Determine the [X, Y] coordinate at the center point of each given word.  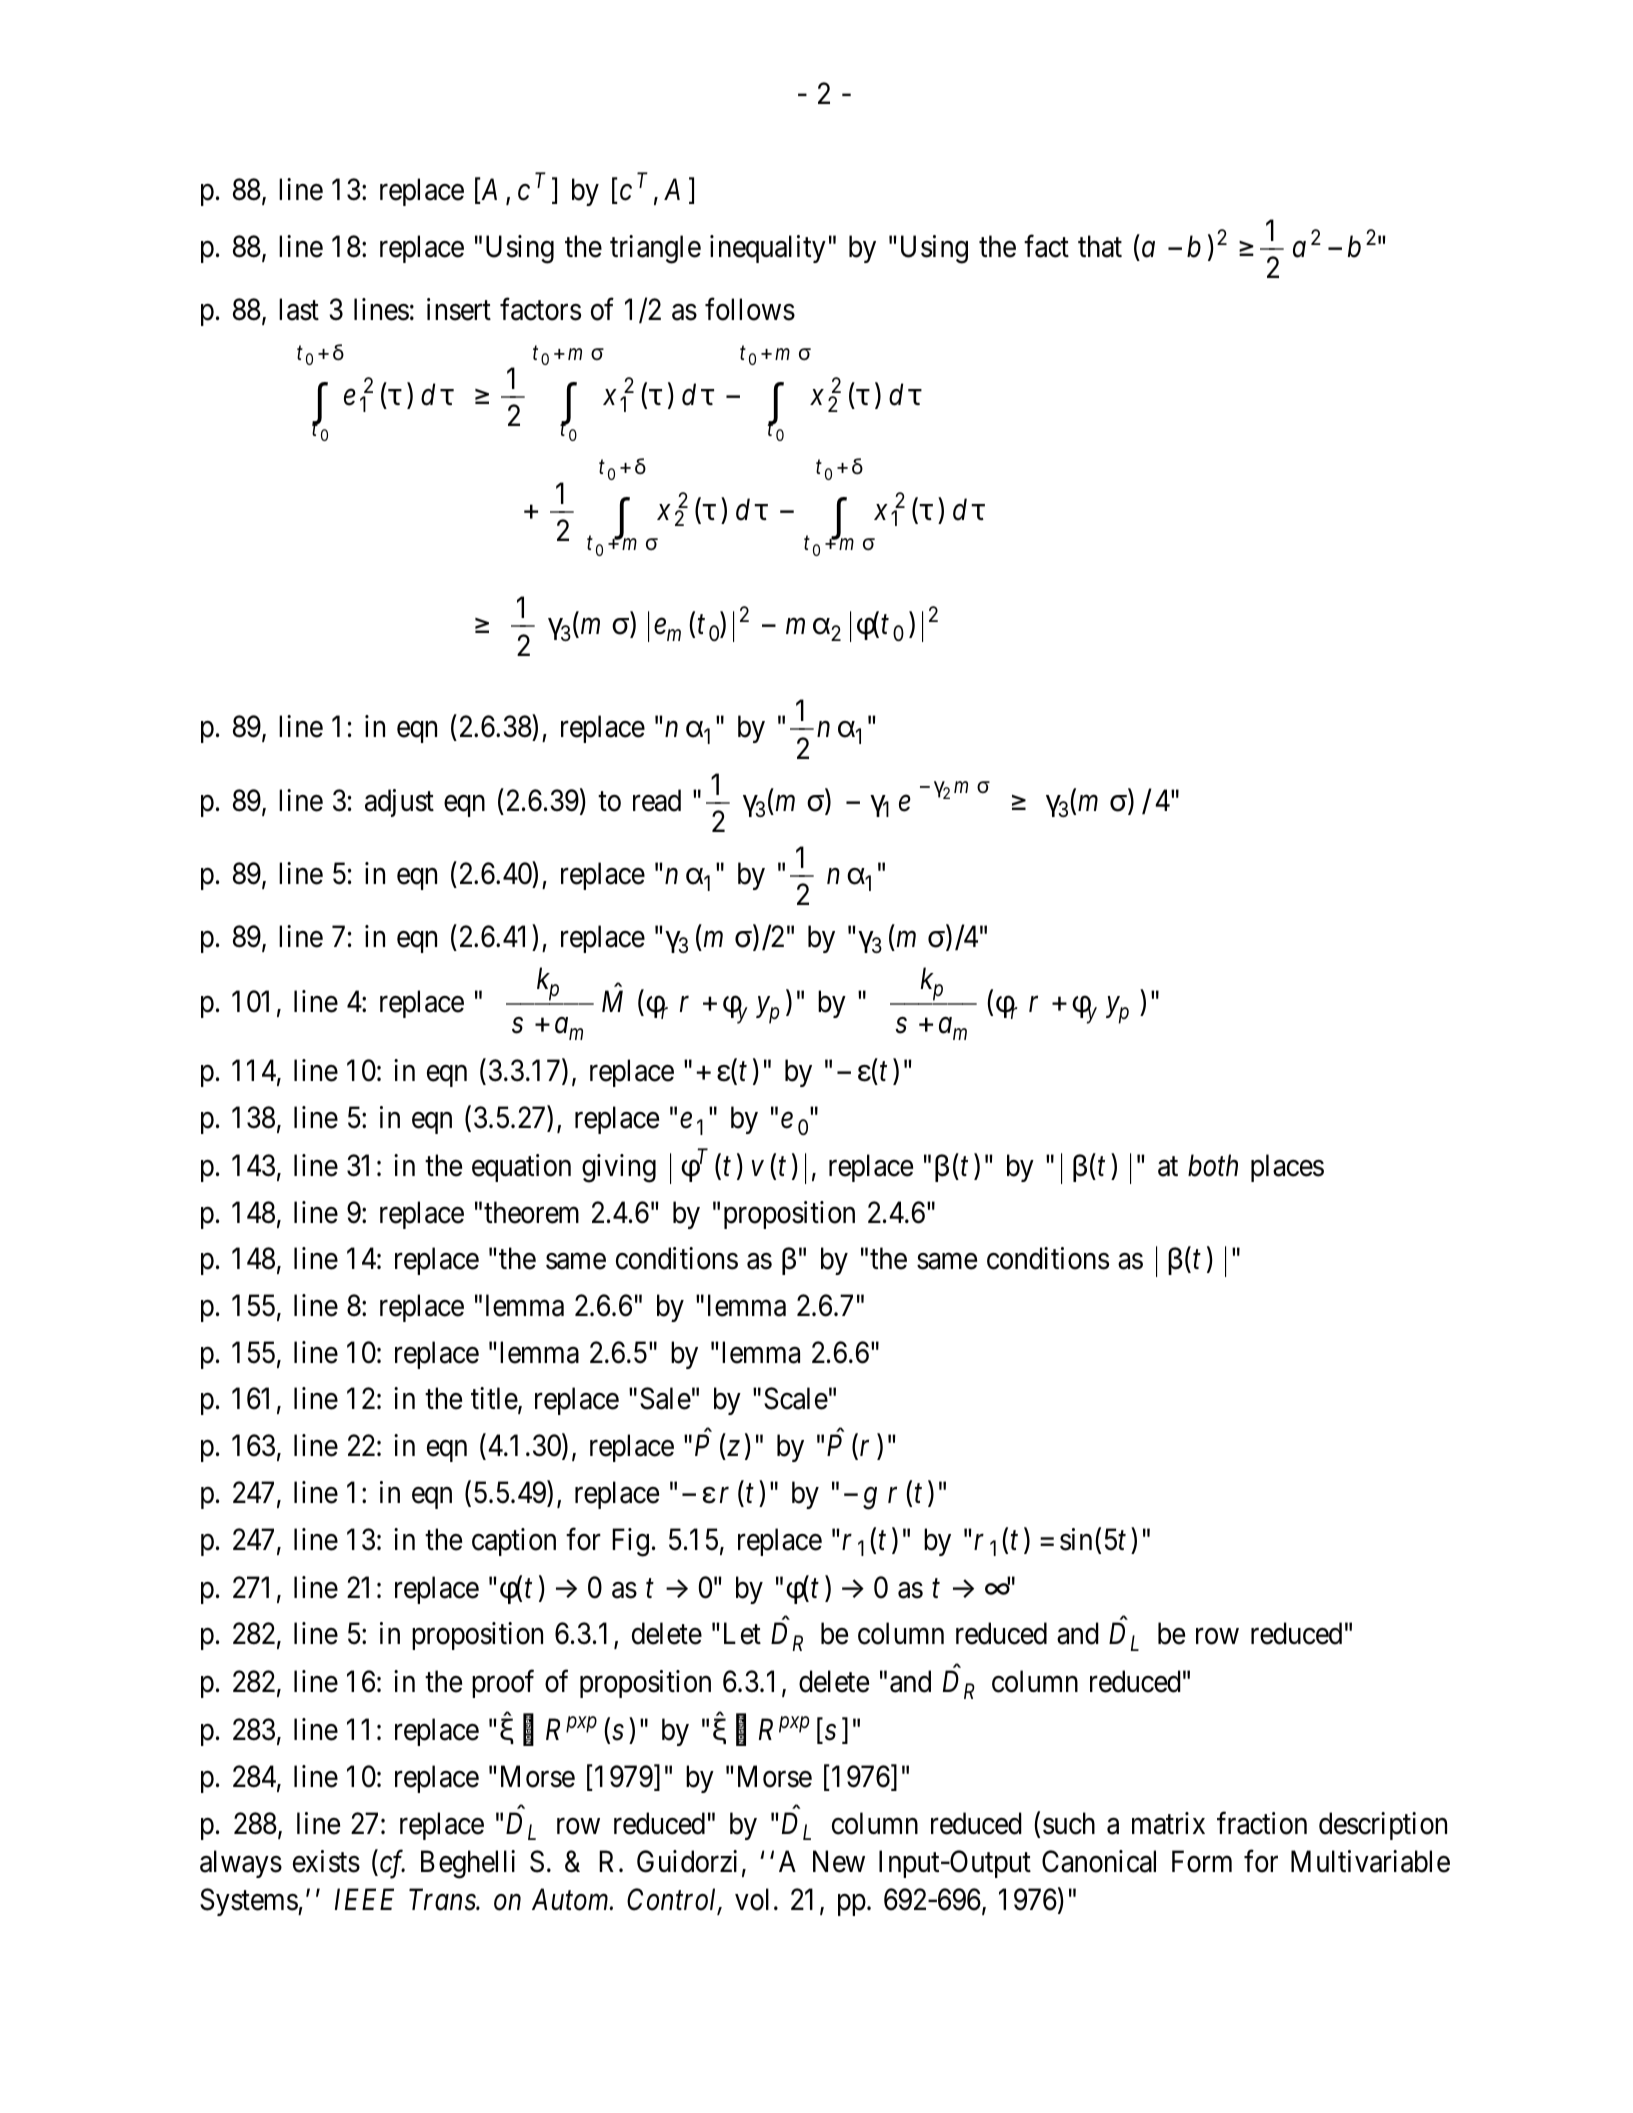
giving [619, 1168]
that [1100, 246]
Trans [443, 1900]
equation [521, 1168]
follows [750, 309]
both [1213, 1165]
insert [459, 309]
